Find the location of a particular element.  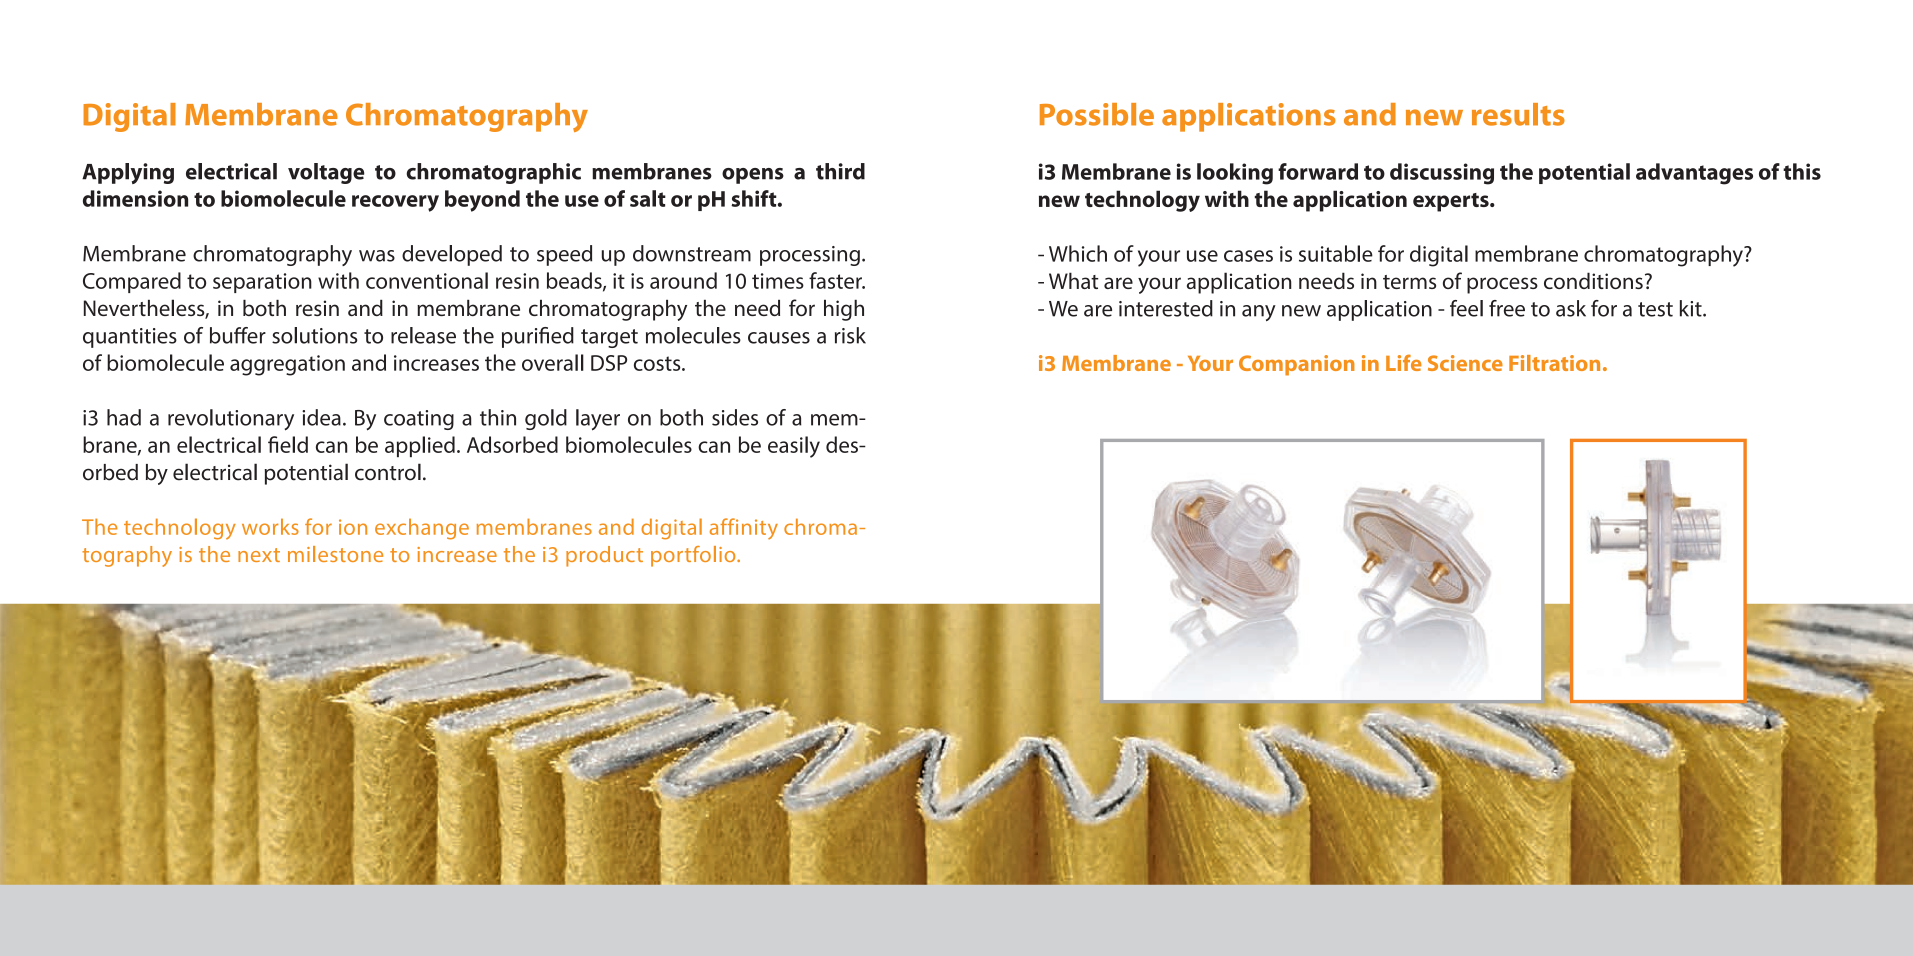

field is located at coordinates (288, 444).
